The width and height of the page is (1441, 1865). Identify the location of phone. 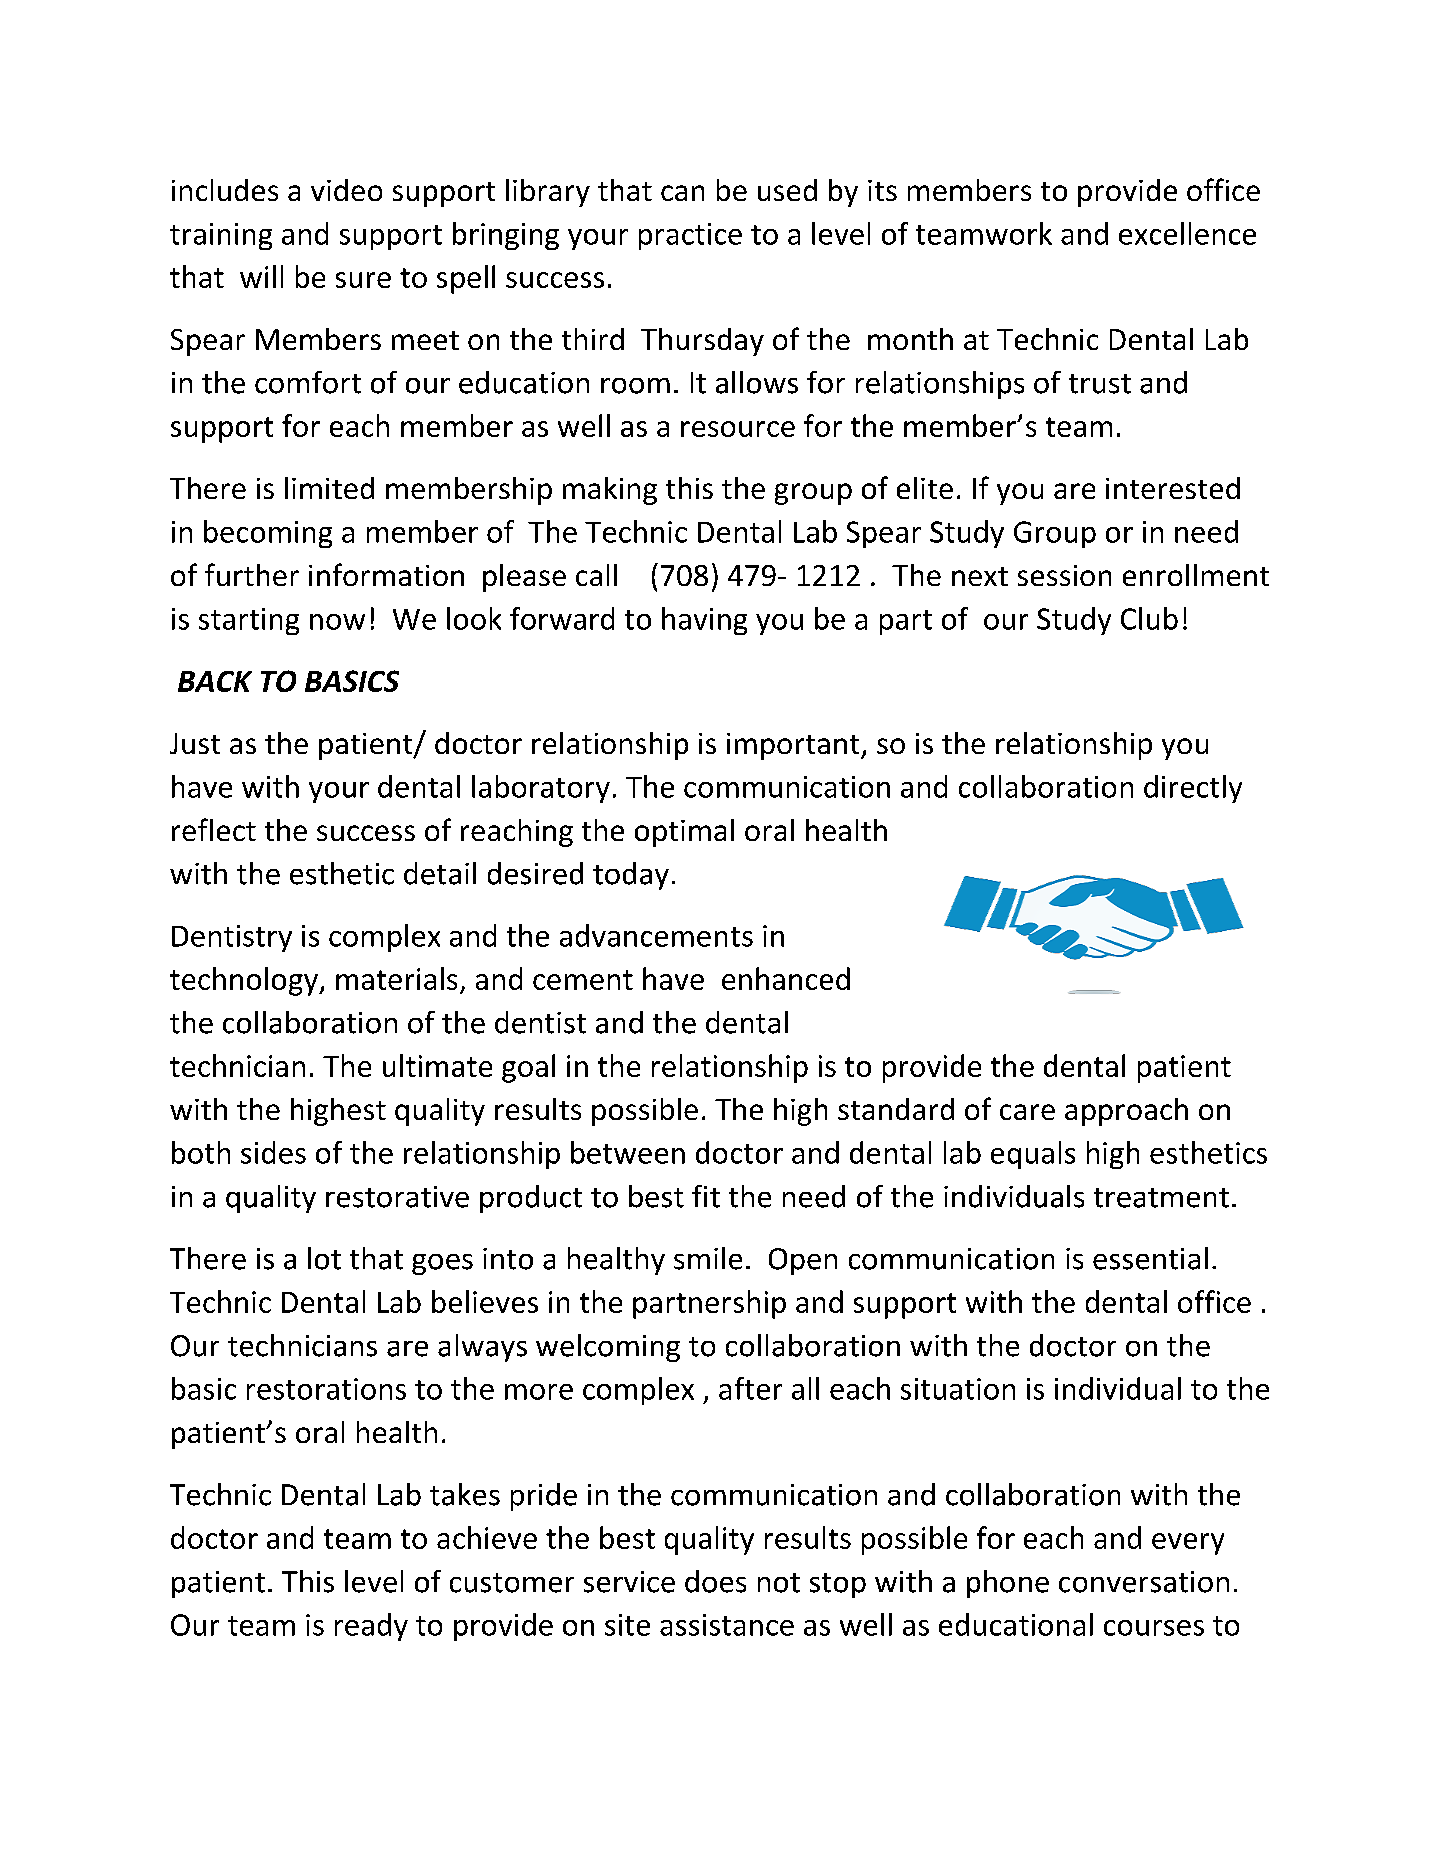
(1008, 1584).
